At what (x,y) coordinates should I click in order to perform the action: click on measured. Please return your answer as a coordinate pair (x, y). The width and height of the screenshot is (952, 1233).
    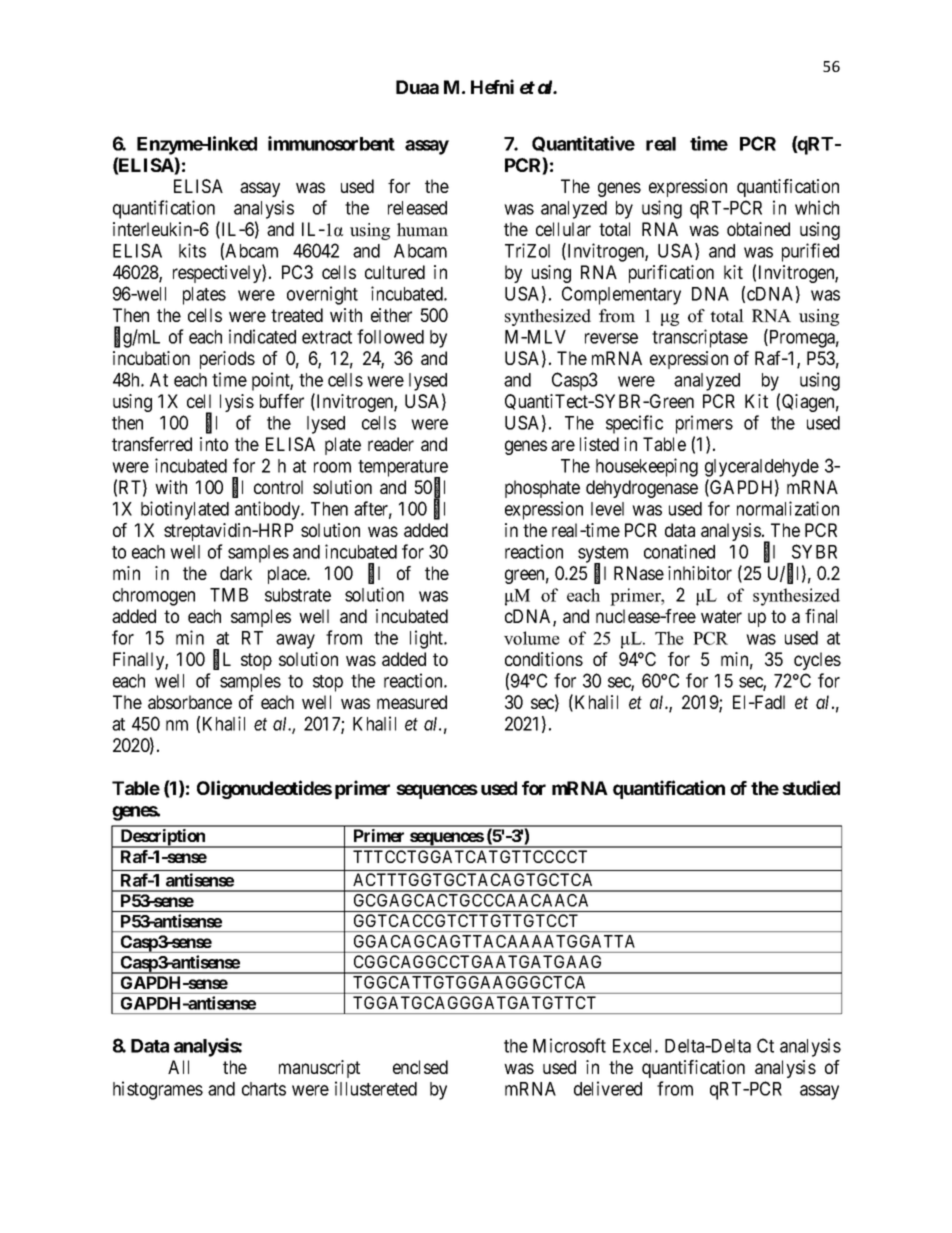
    Looking at the image, I should click on (412, 702).
